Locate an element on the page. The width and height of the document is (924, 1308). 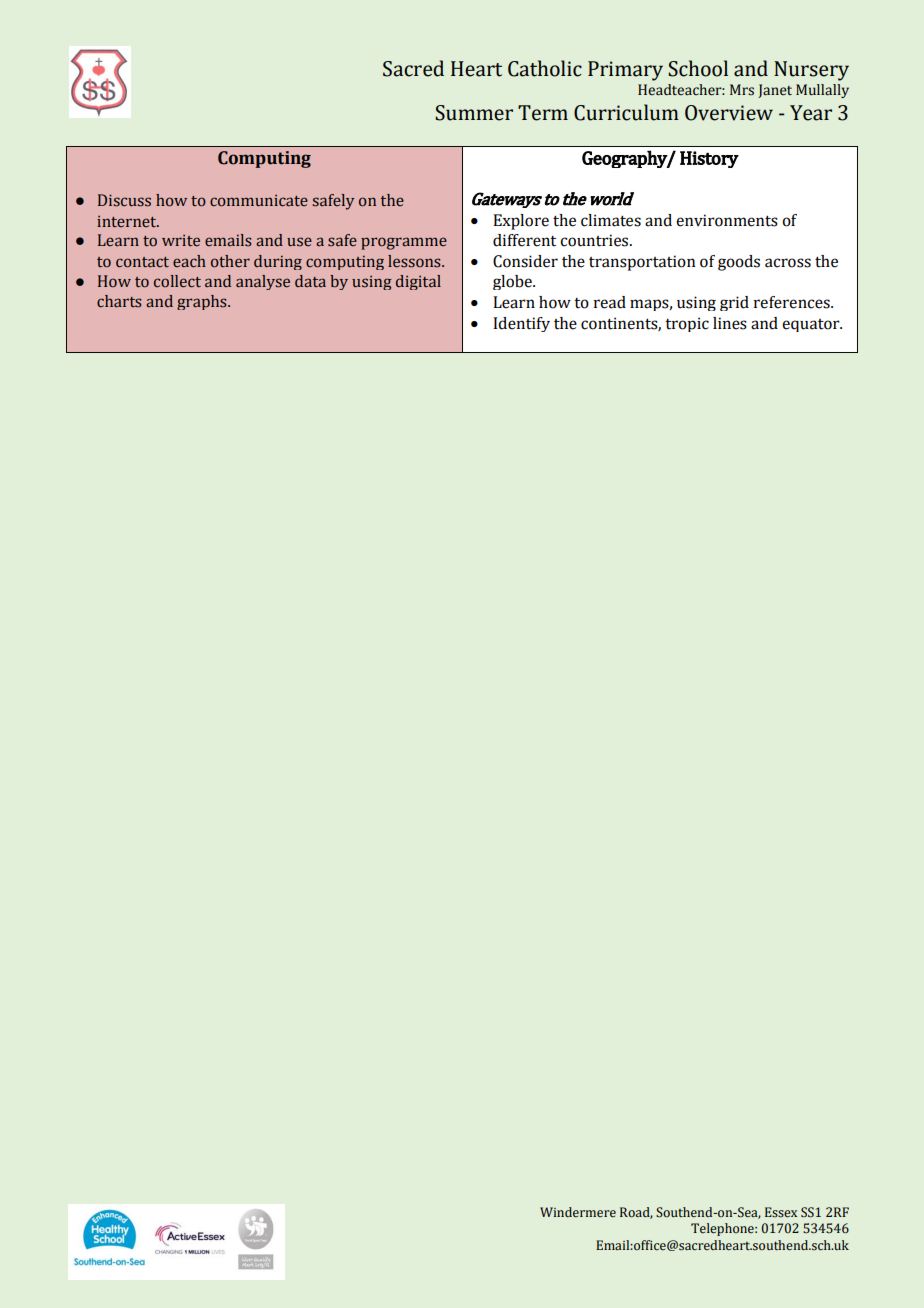
read is located at coordinates (610, 302).
